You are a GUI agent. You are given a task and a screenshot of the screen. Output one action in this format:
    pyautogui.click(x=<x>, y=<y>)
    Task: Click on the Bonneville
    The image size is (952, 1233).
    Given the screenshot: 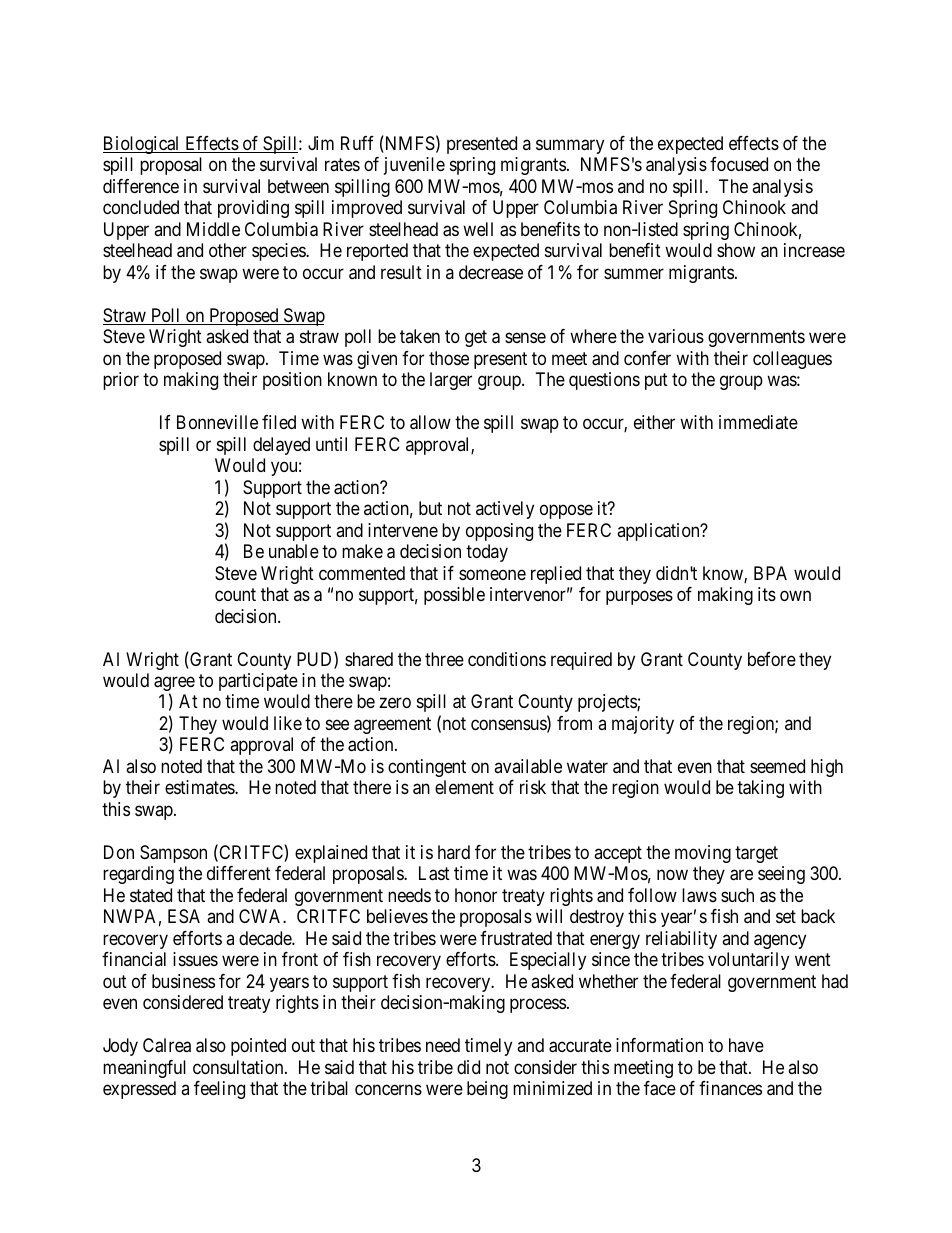 What is the action you would take?
    pyautogui.click(x=217, y=422)
